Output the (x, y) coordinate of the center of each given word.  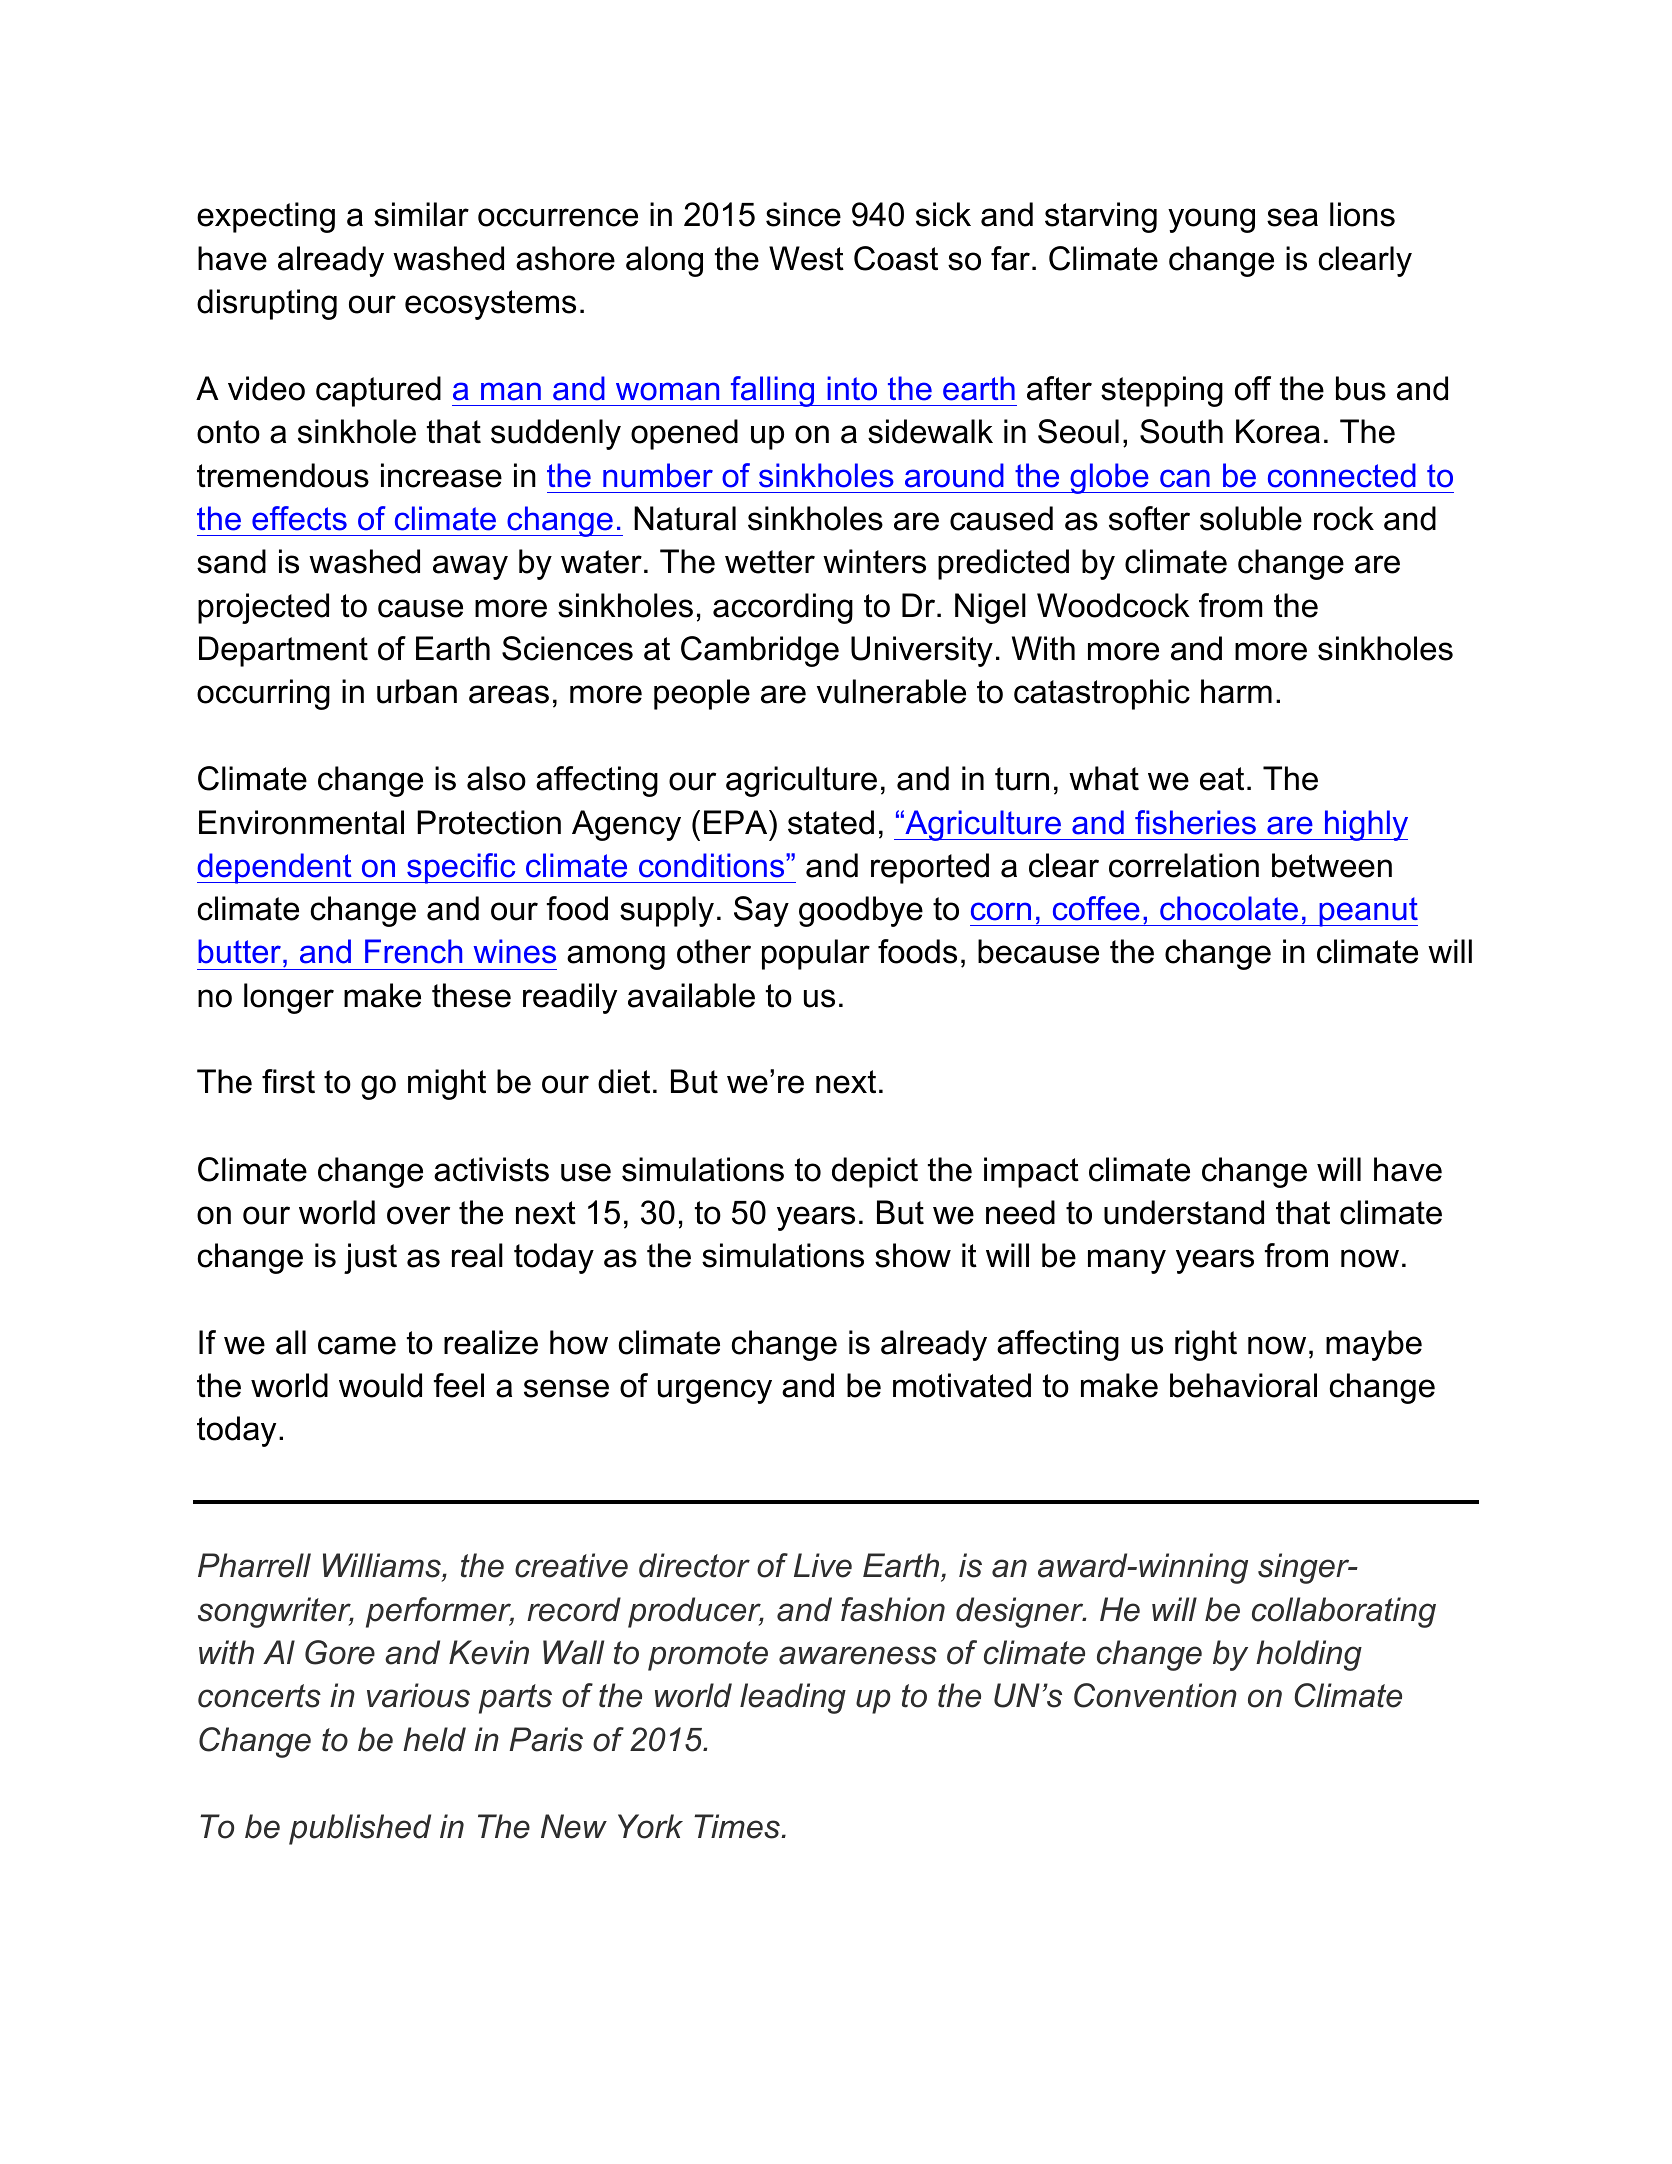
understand (1184, 1212)
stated (831, 822)
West (806, 258)
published (360, 1829)
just (370, 1258)
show (913, 1255)
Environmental (301, 822)
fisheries (1195, 822)
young (1211, 220)
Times (738, 1826)
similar (421, 214)
